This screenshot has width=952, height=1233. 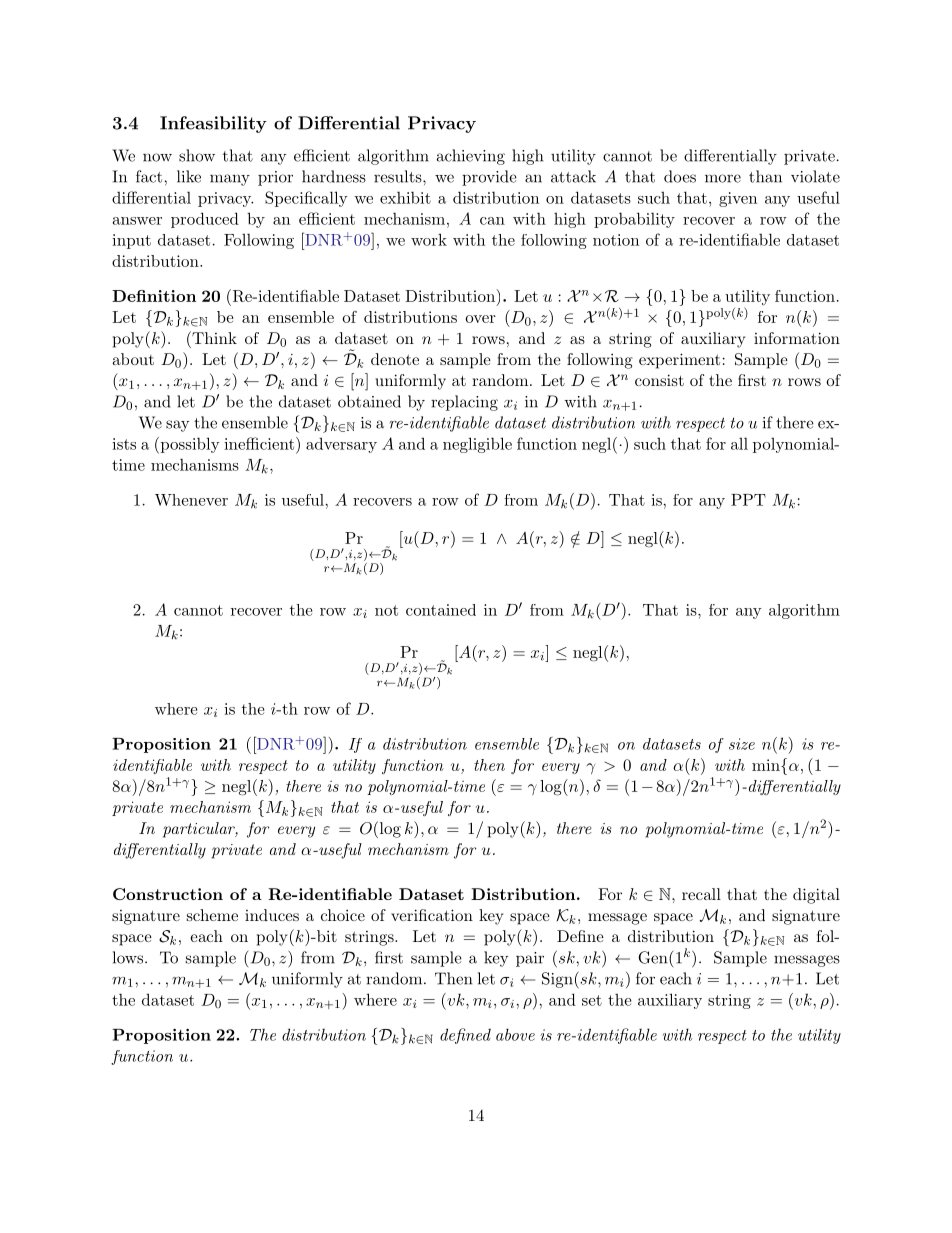 I want to click on Construction, so click(x=168, y=894).
